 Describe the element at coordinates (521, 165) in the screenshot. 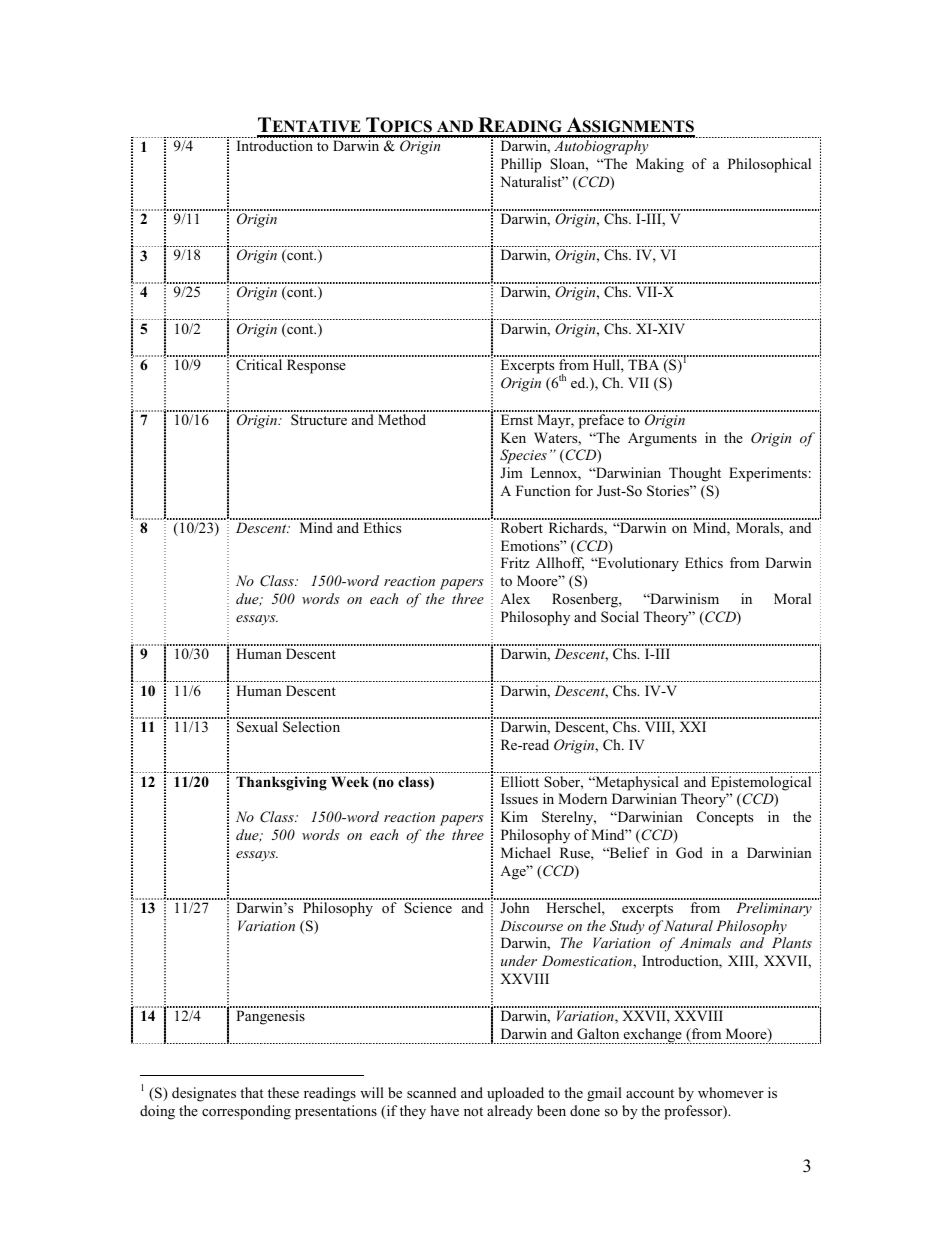

I see `Phillip` at that location.
